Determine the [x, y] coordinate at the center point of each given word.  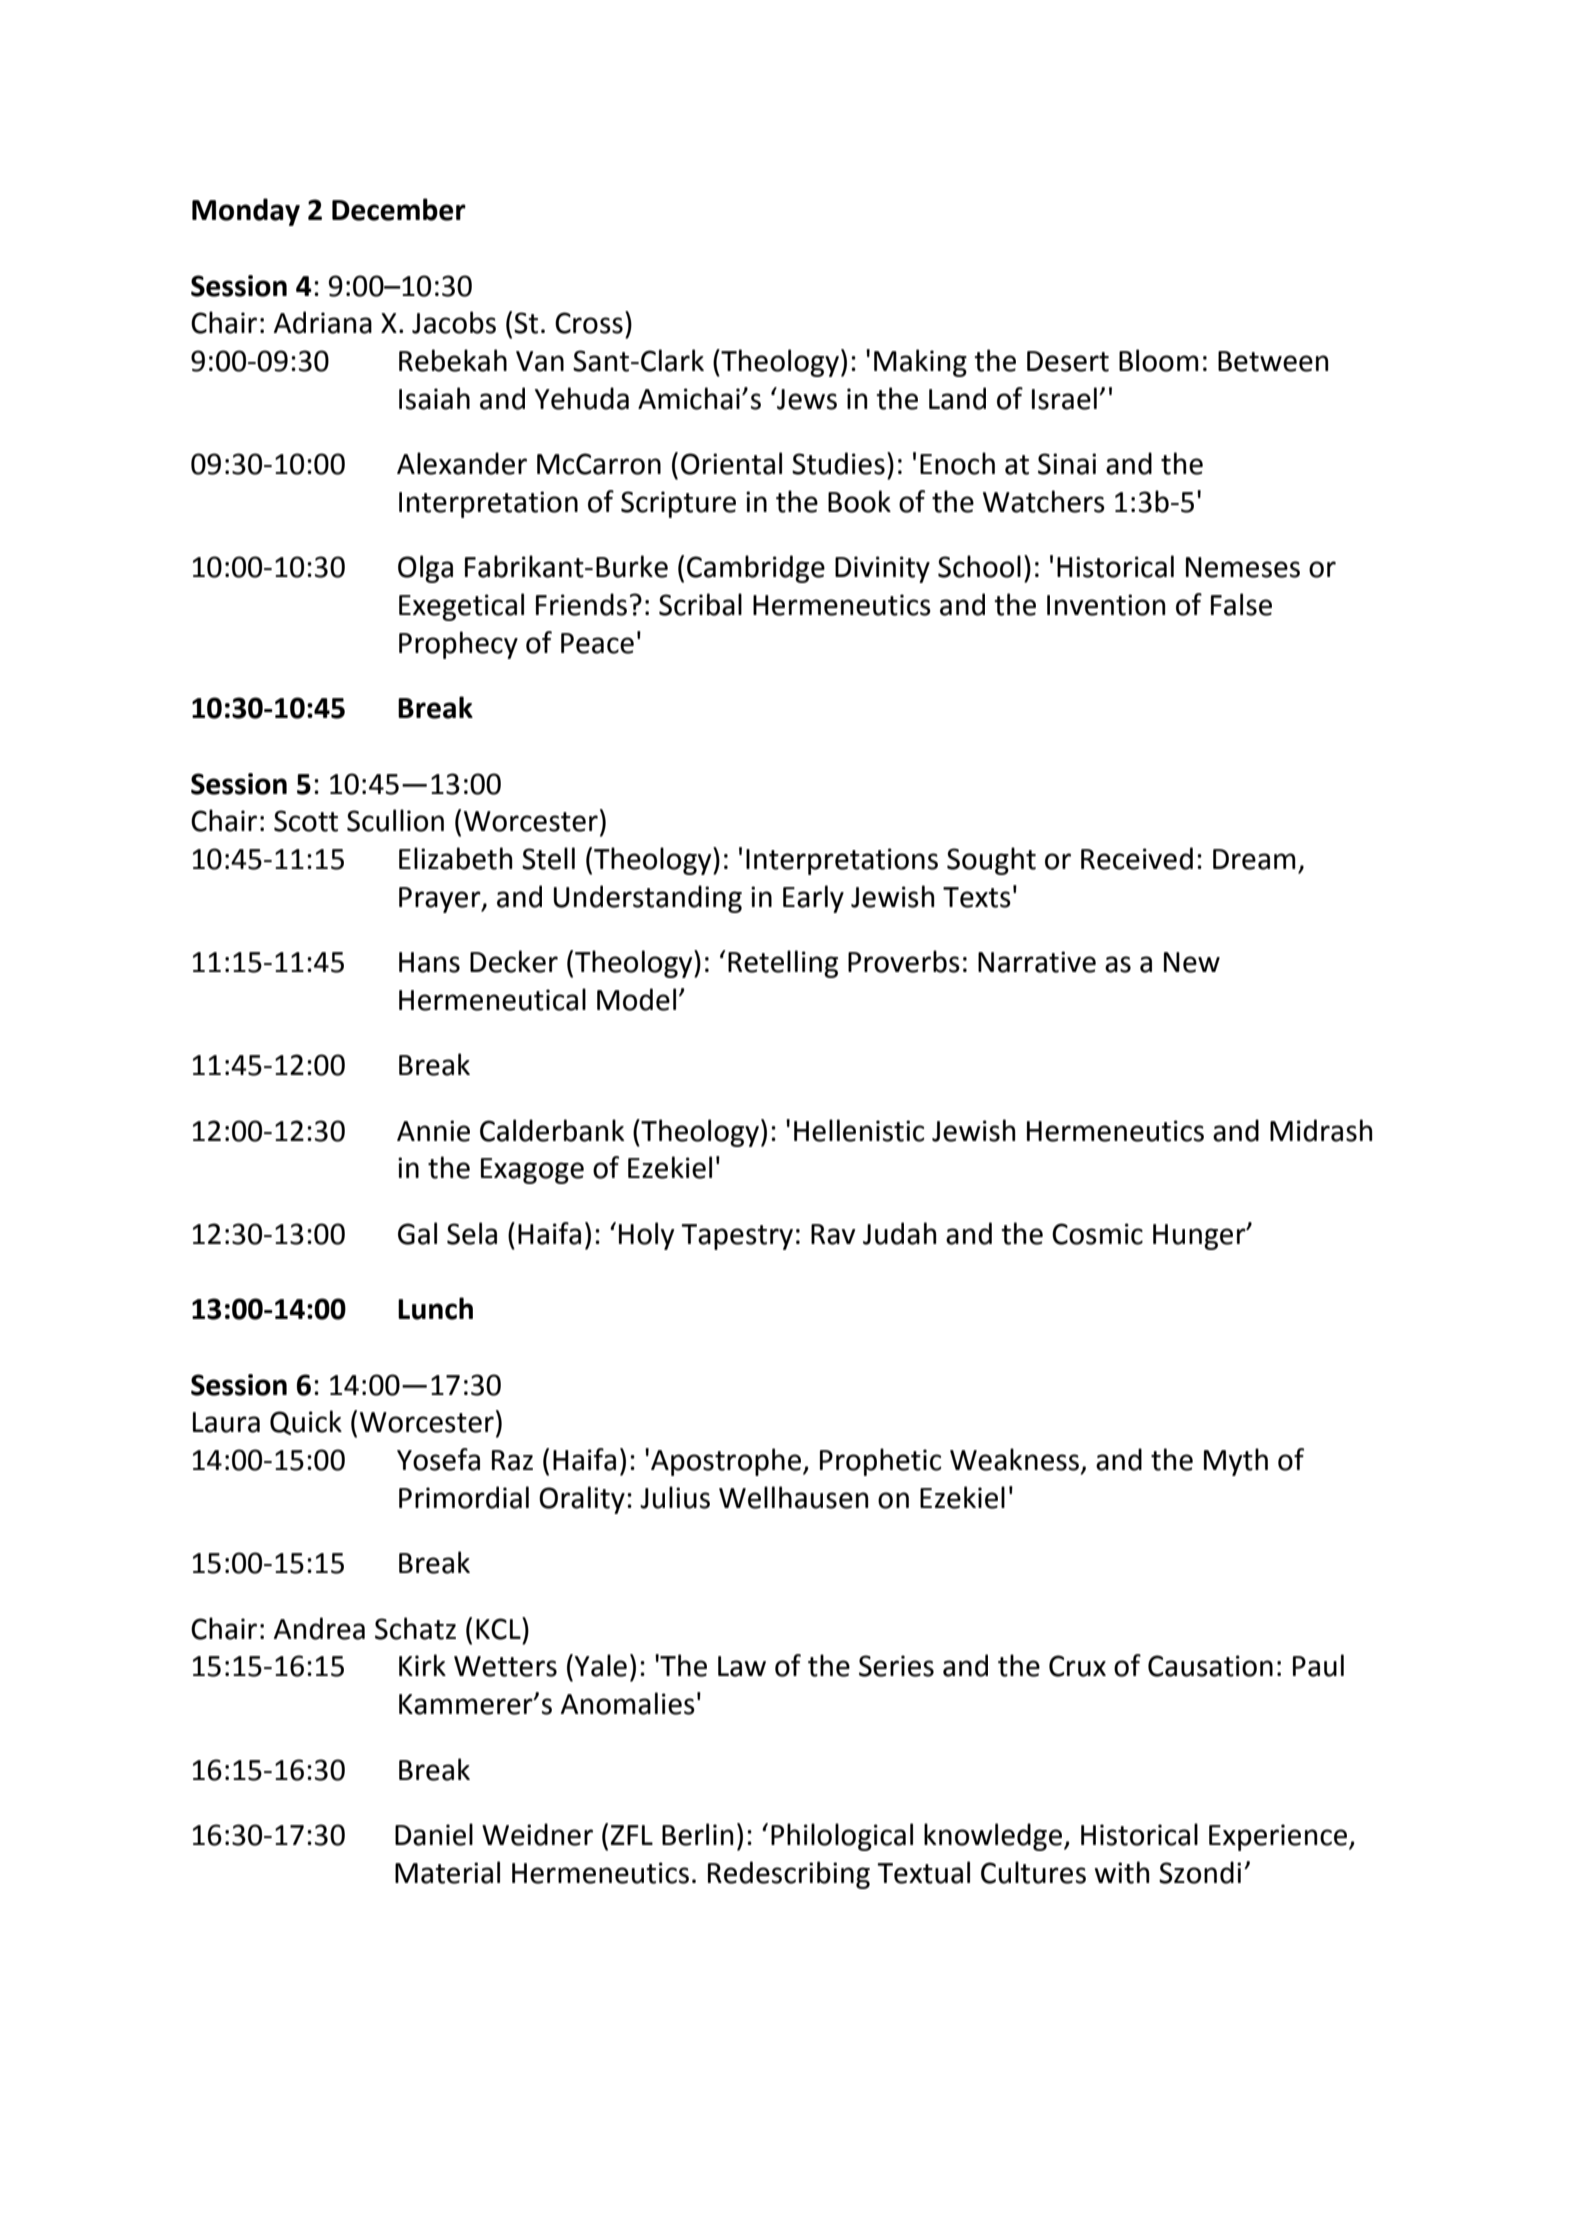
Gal [417, 1233]
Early [813, 899]
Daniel [434, 1834]
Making [920, 363]
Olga [425, 569]
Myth [1236, 1462]
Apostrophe [727, 1462]
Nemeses [1243, 567]
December [399, 209]
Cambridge [756, 569]
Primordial [464, 1497]
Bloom [1159, 360]
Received [1137, 858]
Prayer [441, 900]
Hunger [1200, 1237]
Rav [833, 1234]
